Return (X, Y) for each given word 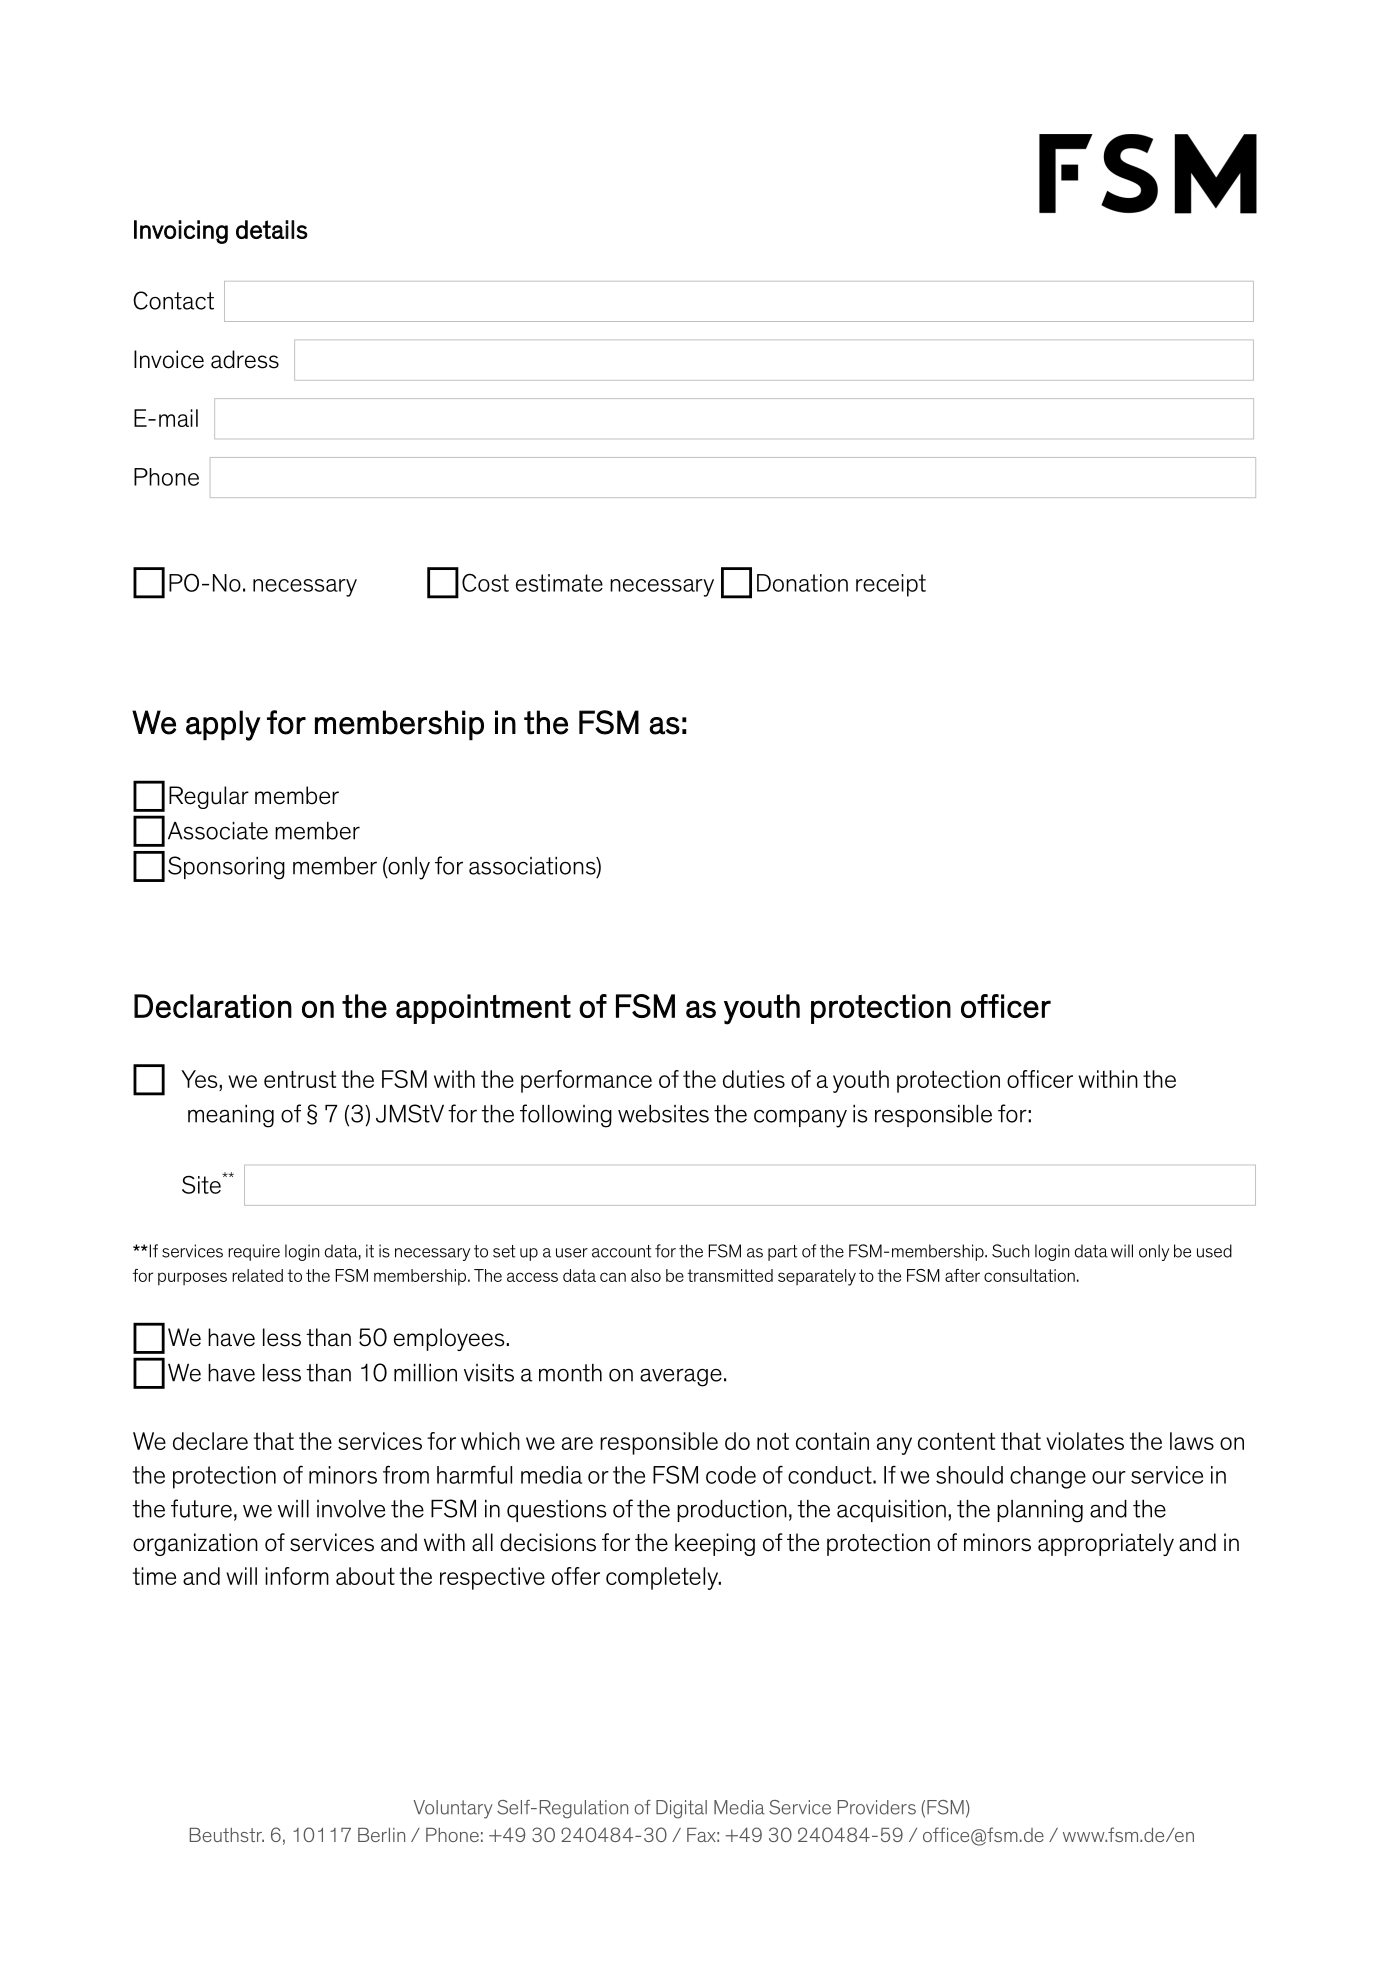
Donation (802, 583)
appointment (483, 1009)
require (254, 1252)
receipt (891, 585)
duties (754, 1079)
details (272, 229)
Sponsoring (226, 868)
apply (223, 725)
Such (1010, 1251)
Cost (485, 582)
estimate (559, 583)
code (731, 1475)
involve (351, 1509)
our (1109, 1477)
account (621, 1251)
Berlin (381, 1835)
